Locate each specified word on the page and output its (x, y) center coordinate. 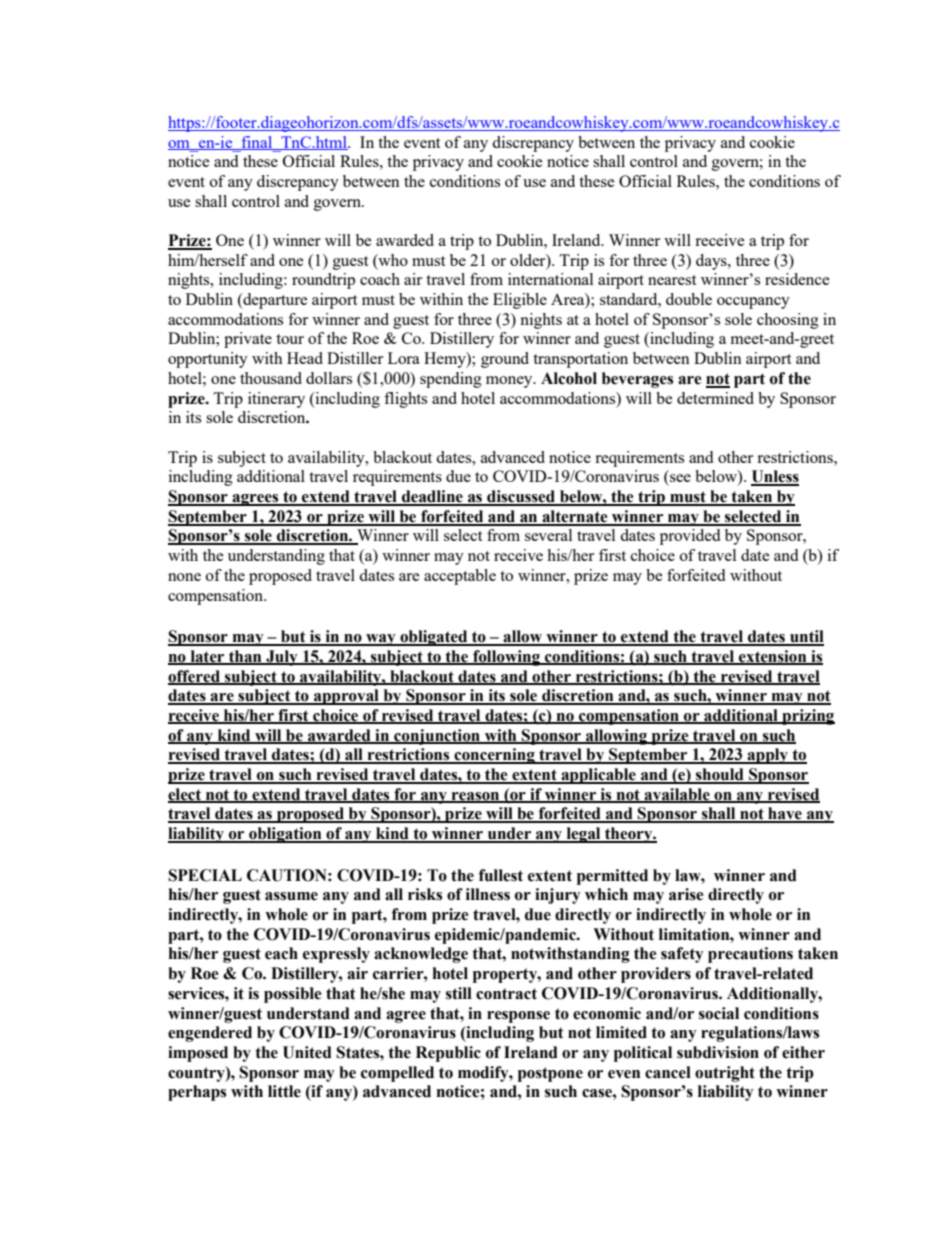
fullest (501, 875)
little (284, 1091)
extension (773, 657)
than (245, 657)
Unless (775, 477)
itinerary (276, 400)
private (248, 340)
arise (686, 894)
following (506, 658)
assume (291, 896)
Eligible (520, 301)
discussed (521, 497)
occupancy (753, 303)
